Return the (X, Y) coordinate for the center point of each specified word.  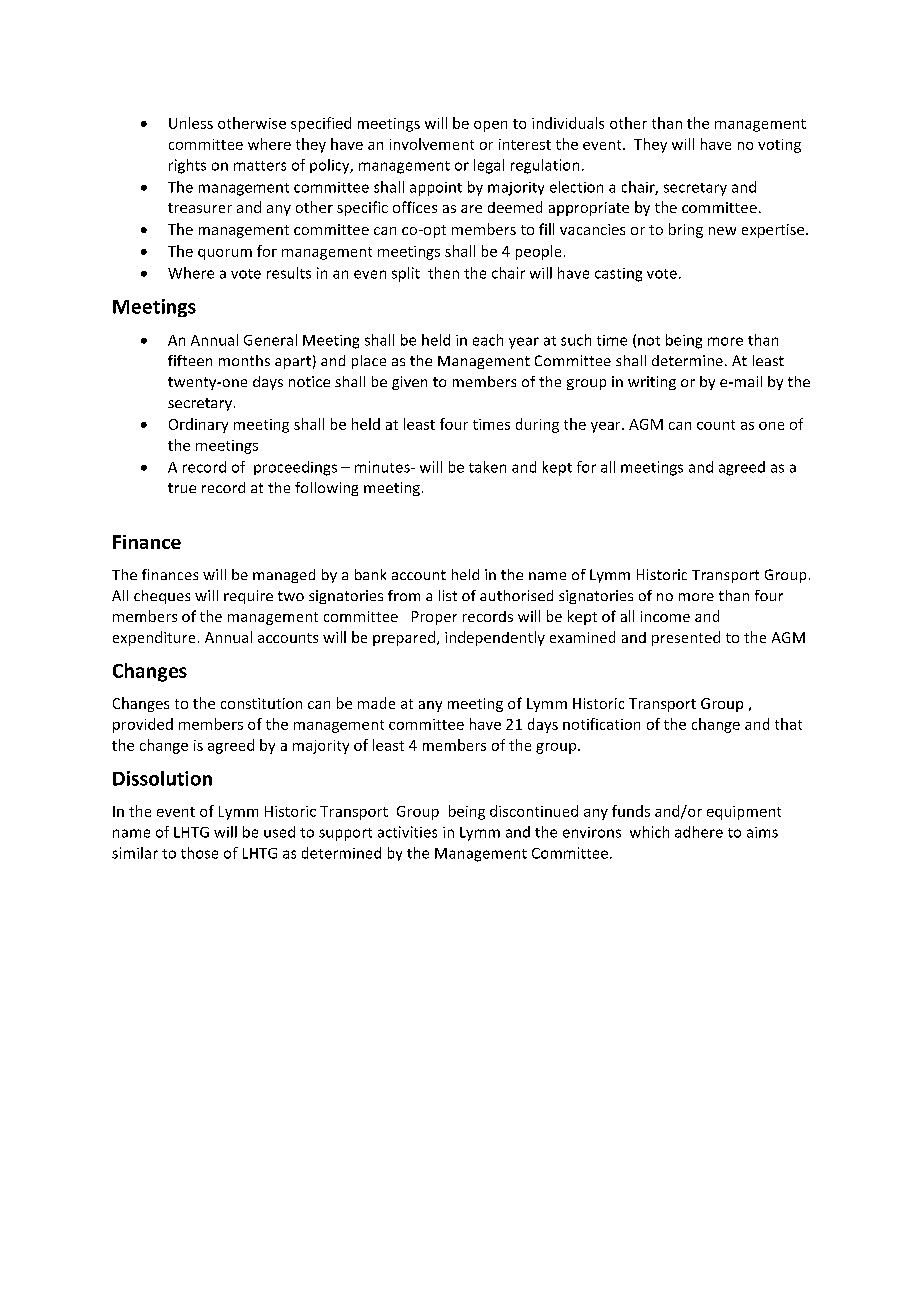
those (199, 853)
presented (686, 638)
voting (779, 146)
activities (407, 832)
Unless (191, 123)
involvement (432, 144)
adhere (699, 832)
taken (487, 467)
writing (652, 383)
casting (618, 275)
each (488, 340)
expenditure (154, 638)
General (270, 340)
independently (495, 638)
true (182, 488)
